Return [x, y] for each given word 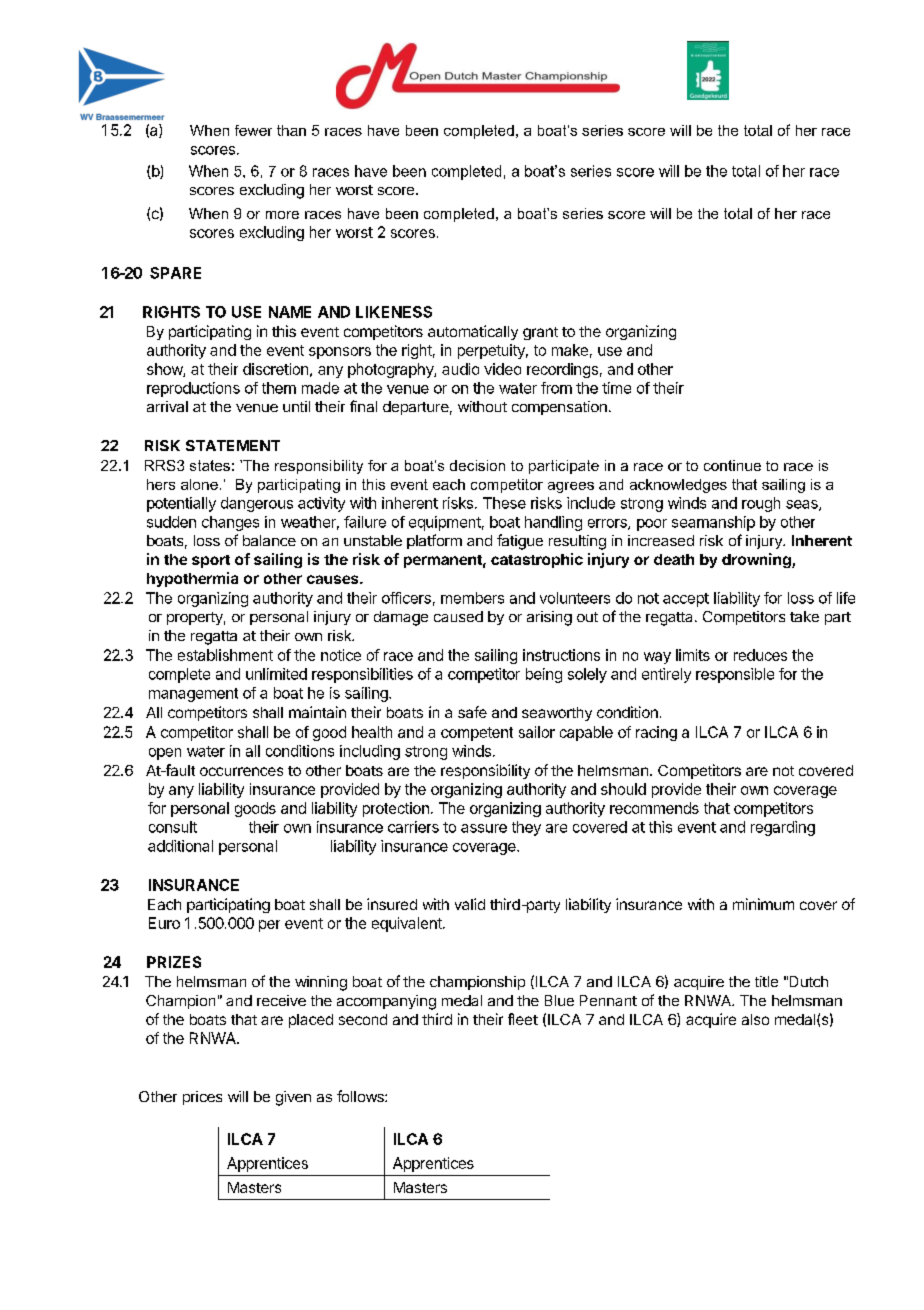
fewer [253, 130]
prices [202, 1098]
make [570, 350]
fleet [523, 1019]
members [472, 598]
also [755, 1019]
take [804, 616]
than [291, 130]
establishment [225, 655]
